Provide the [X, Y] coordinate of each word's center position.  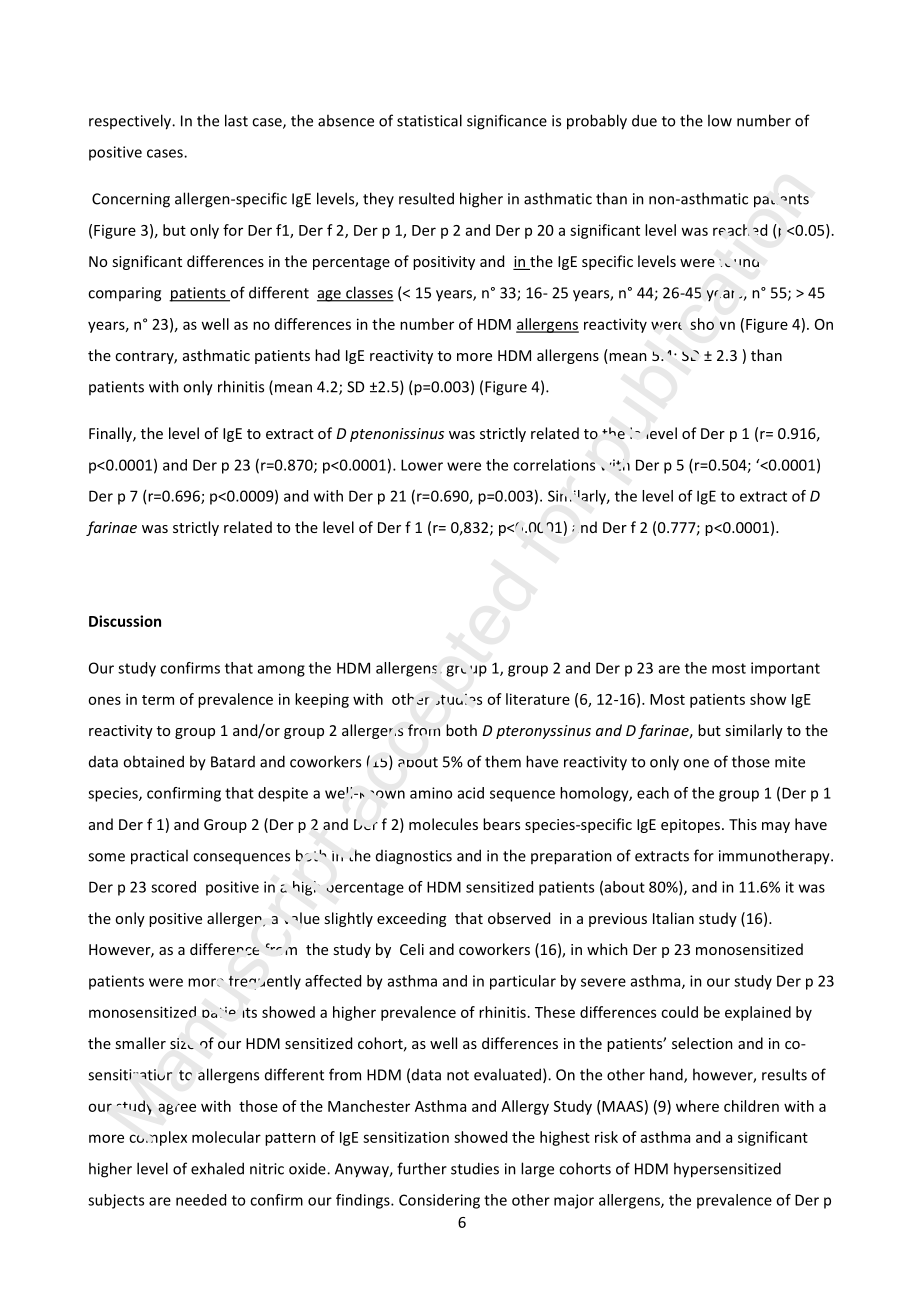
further [422, 1168]
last [236, 120]
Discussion [125, 621]
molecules [443, 824]
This [743, 824]
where [697, 1106]
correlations [554, 465]
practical [159, 857]
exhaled [217, 1168]
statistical [429, 120]
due [644, 120]
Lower [422, 465]
